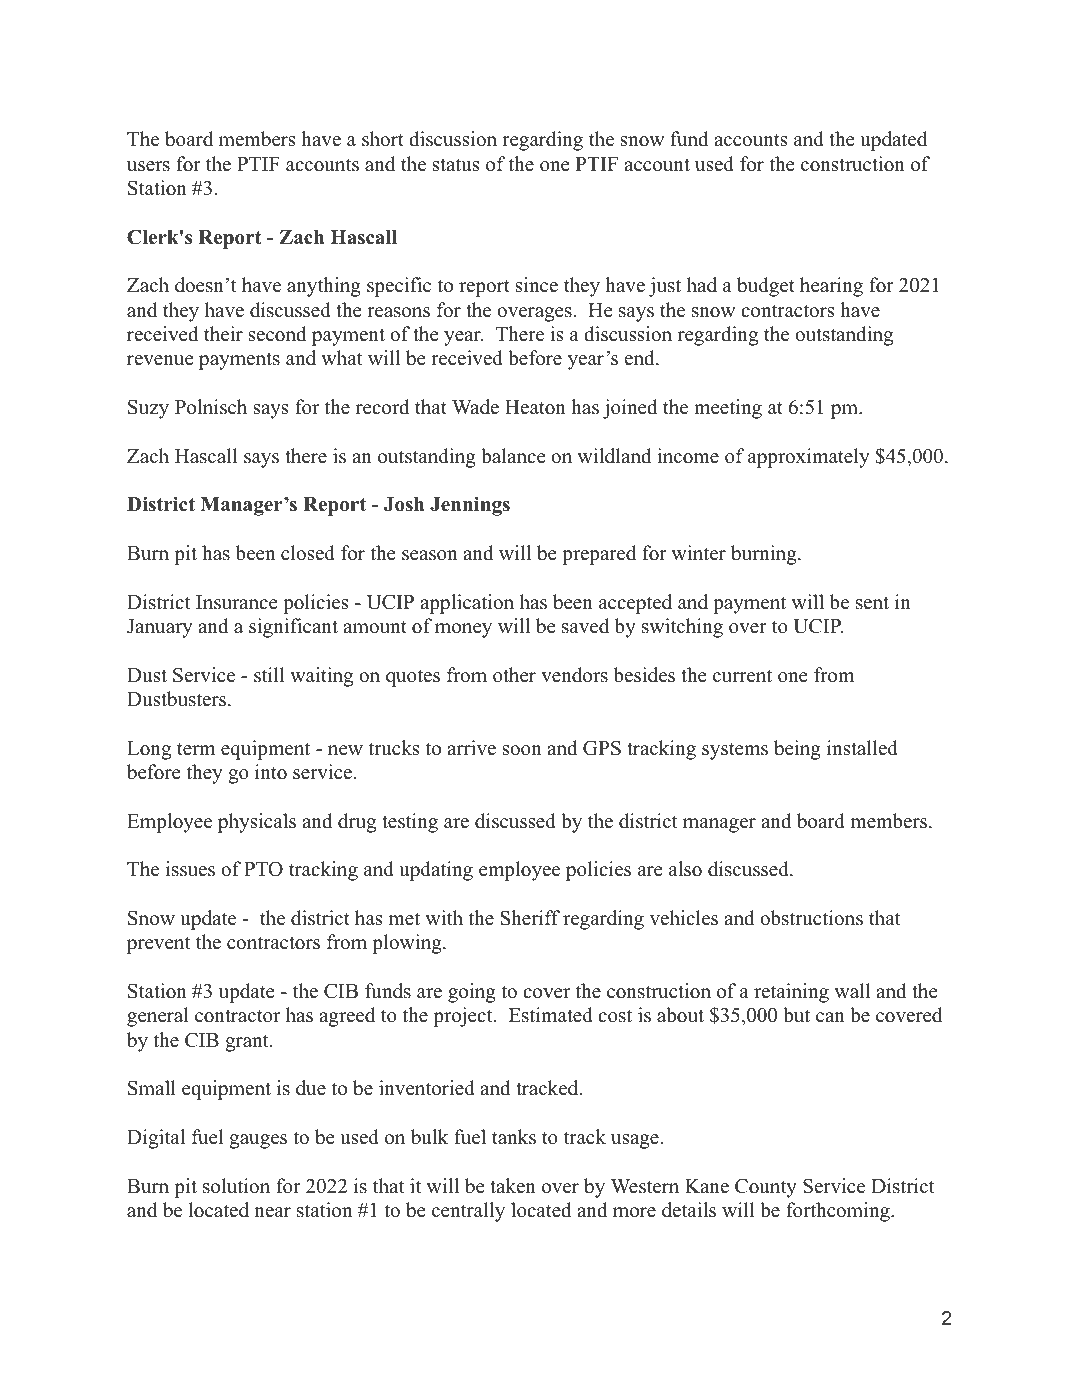 The width and height of the screenshot is (1081, 1399). I want to click on status, so click(456, 165).
